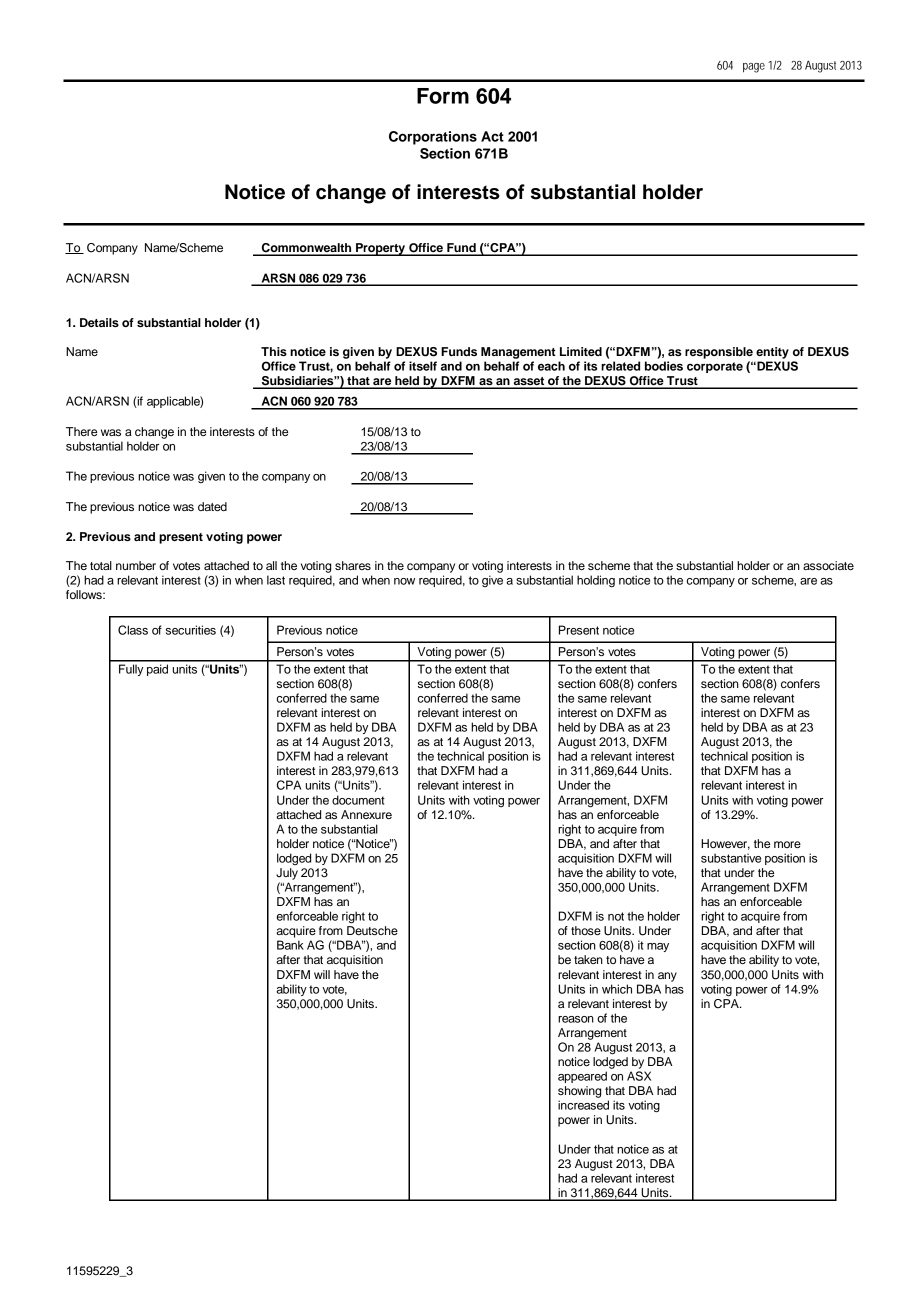 The height and width of the page is (1308, 924). I want to click on number, so click(136, 565).
